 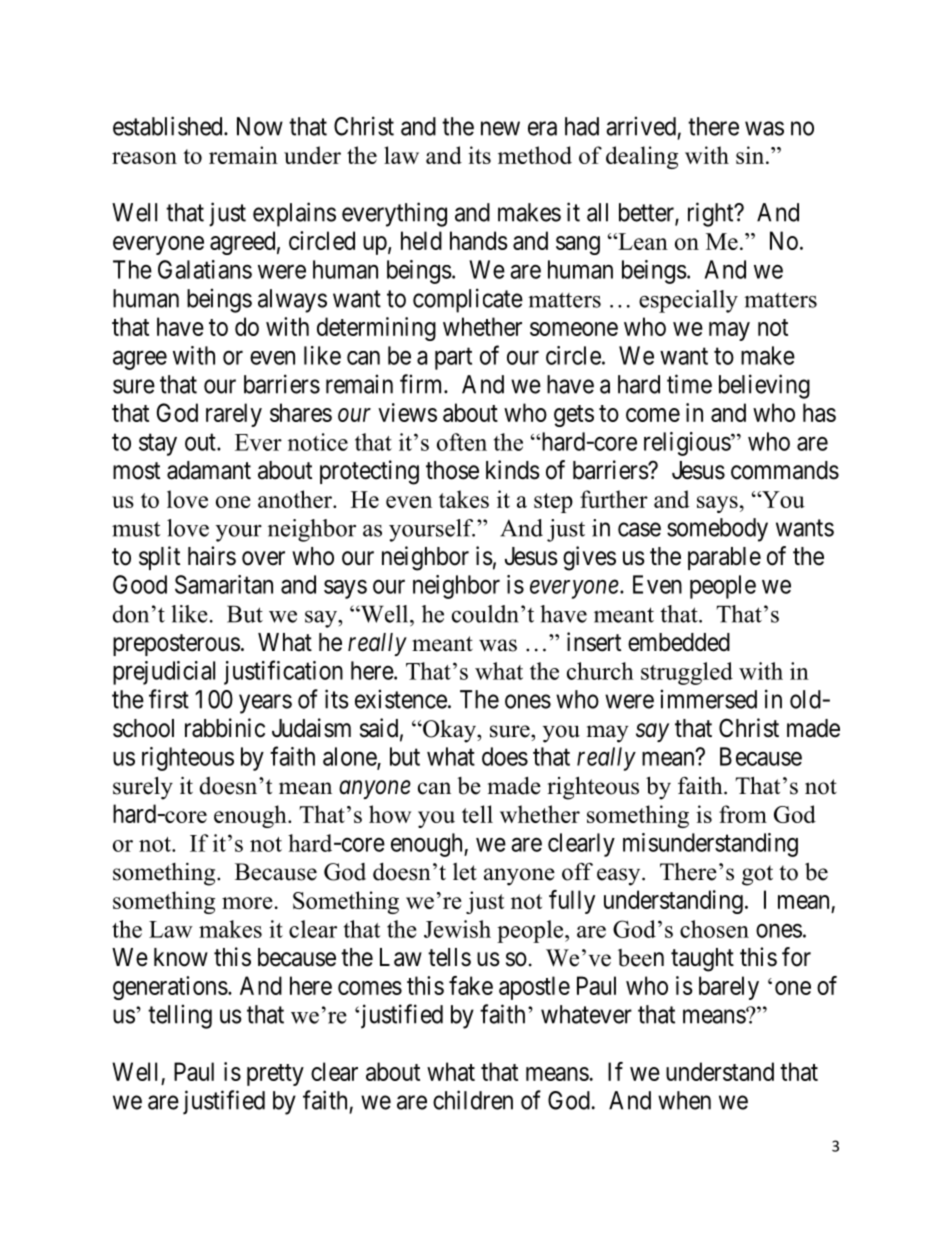 I want to click on pretty, so click(x=275, y=1075).
